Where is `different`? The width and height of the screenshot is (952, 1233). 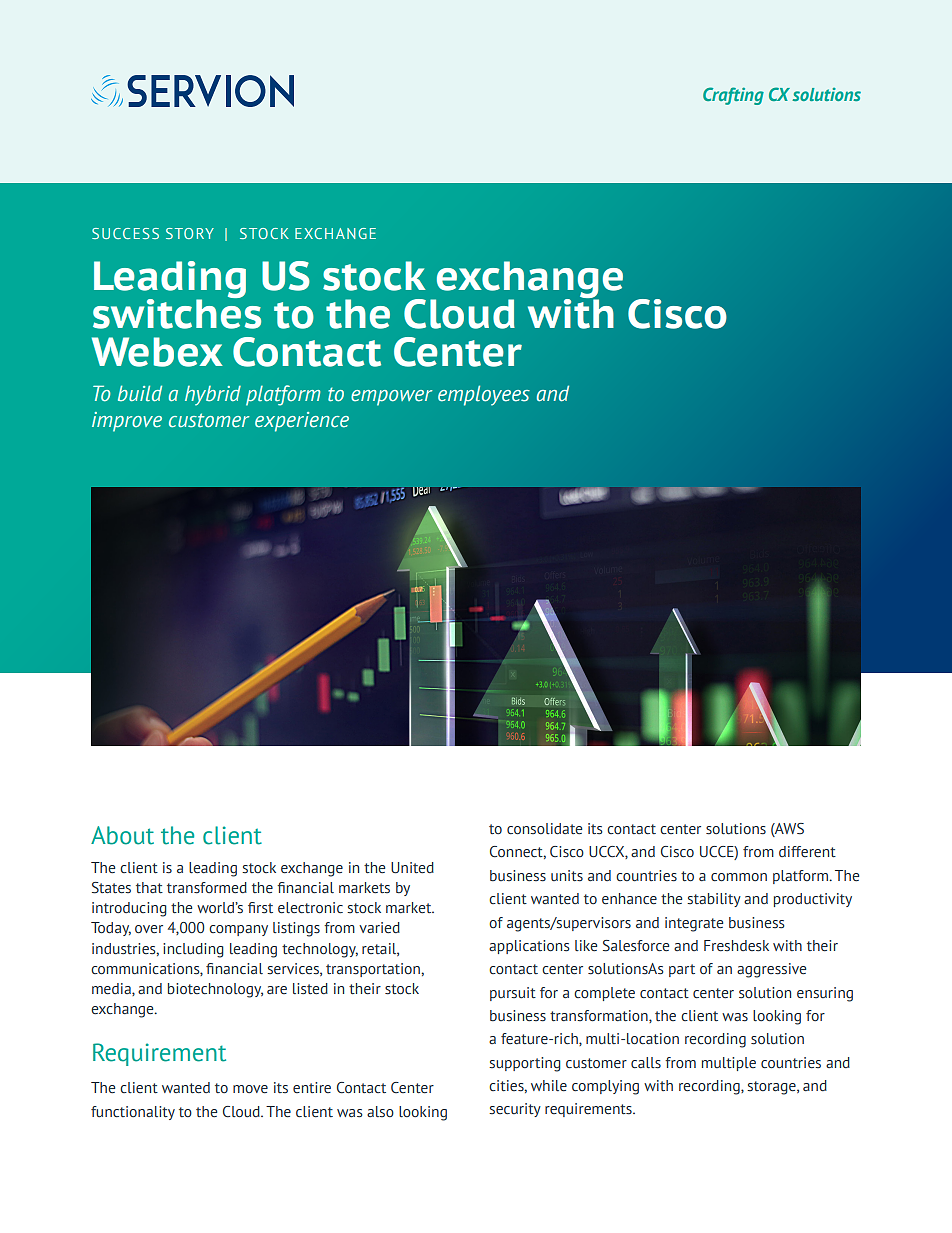 different is located at coordinates (807, 851).
